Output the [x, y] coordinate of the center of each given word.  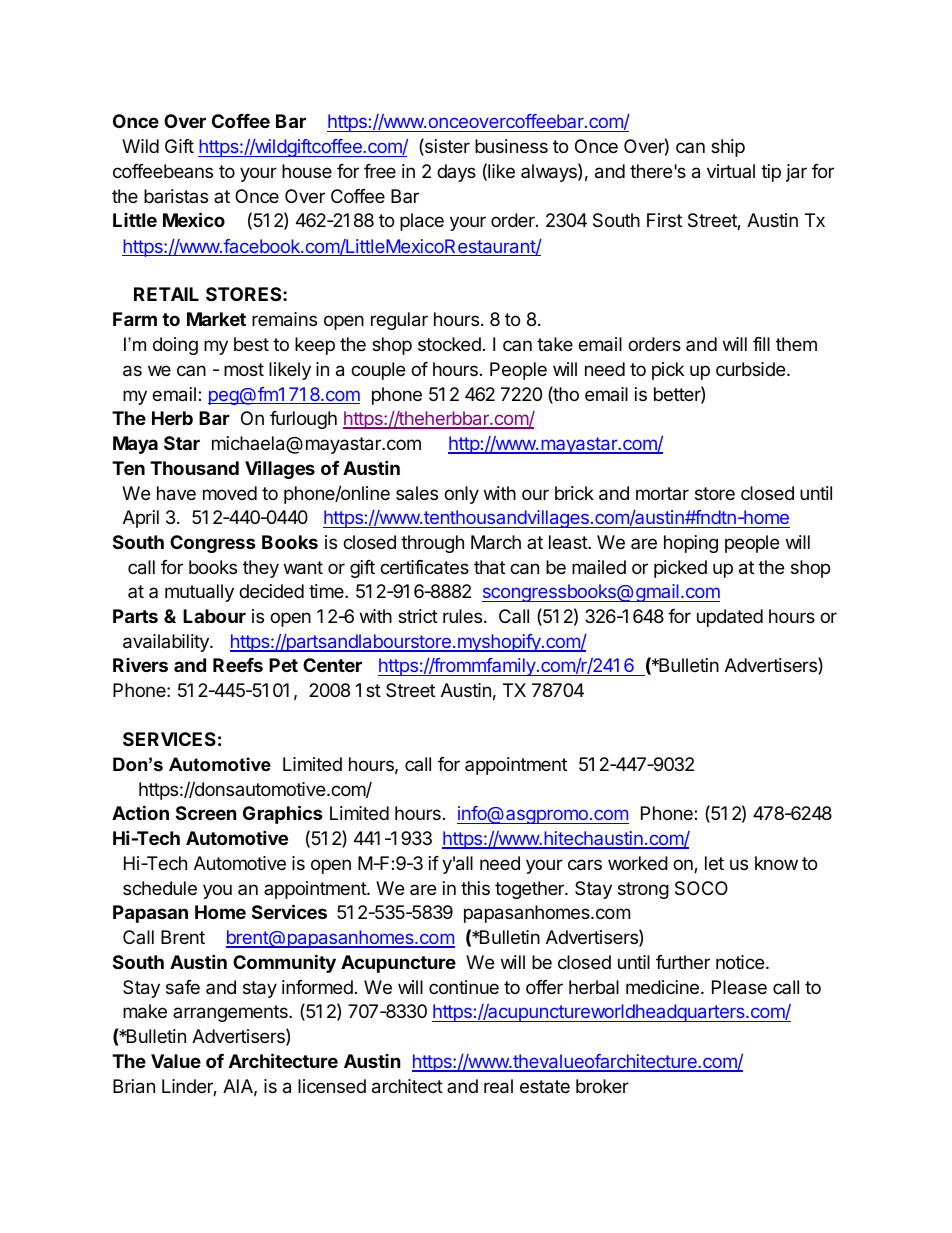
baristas [176, 196]
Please [739, 987]
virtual [731, 171]
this [475, 888]
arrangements [231, 1013]
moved [230, 493]
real [498, 1086]
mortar [662, 493]
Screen [206, 813]
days [456, 173]
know [776, 863]
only [461, 495]
